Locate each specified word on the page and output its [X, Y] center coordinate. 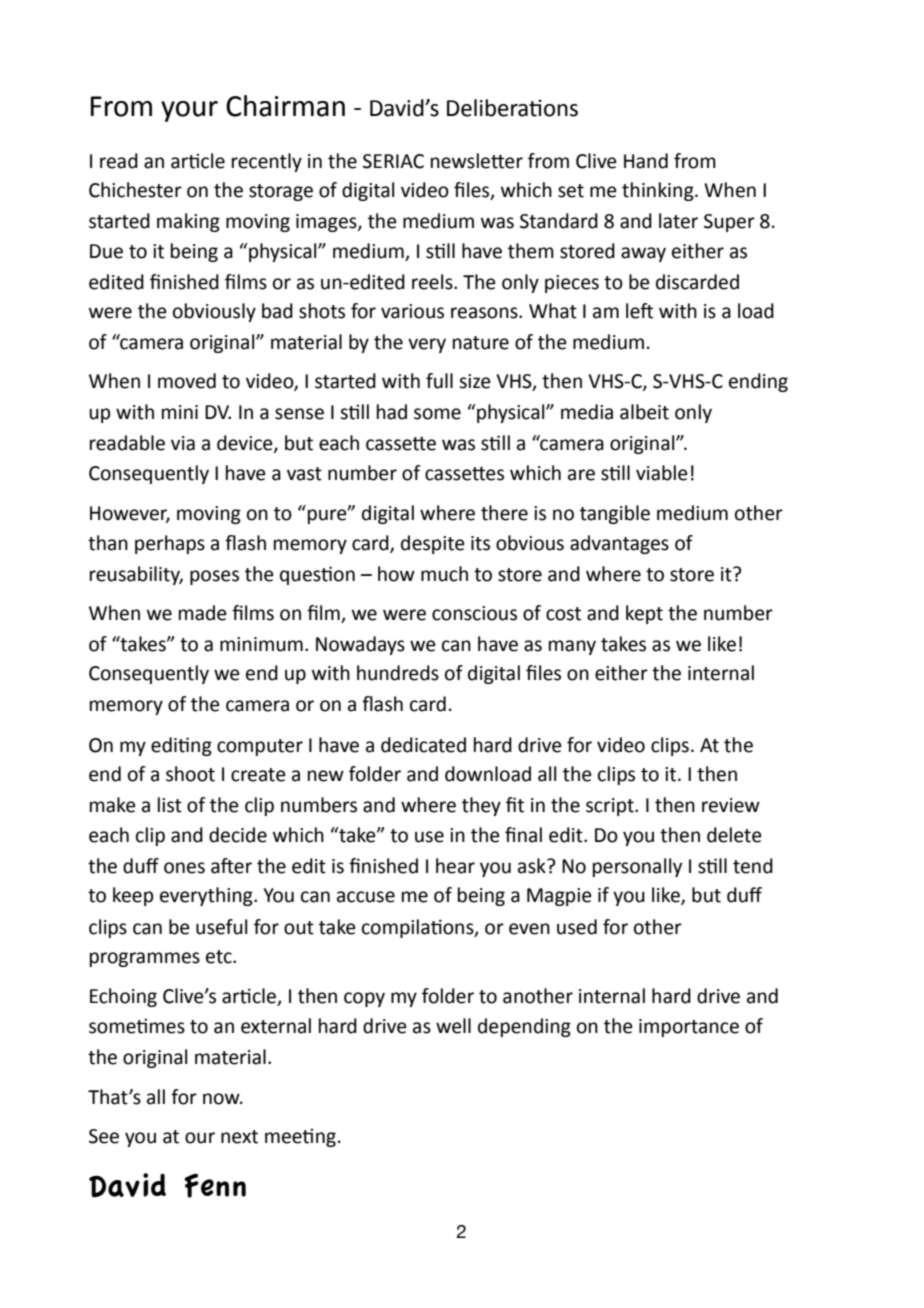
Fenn [215, 1185]
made [203, 613]
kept [644, 614]
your [189, 111]
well [453, 1026]
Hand [646, 161]
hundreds [398, 673]
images [327, 223]
